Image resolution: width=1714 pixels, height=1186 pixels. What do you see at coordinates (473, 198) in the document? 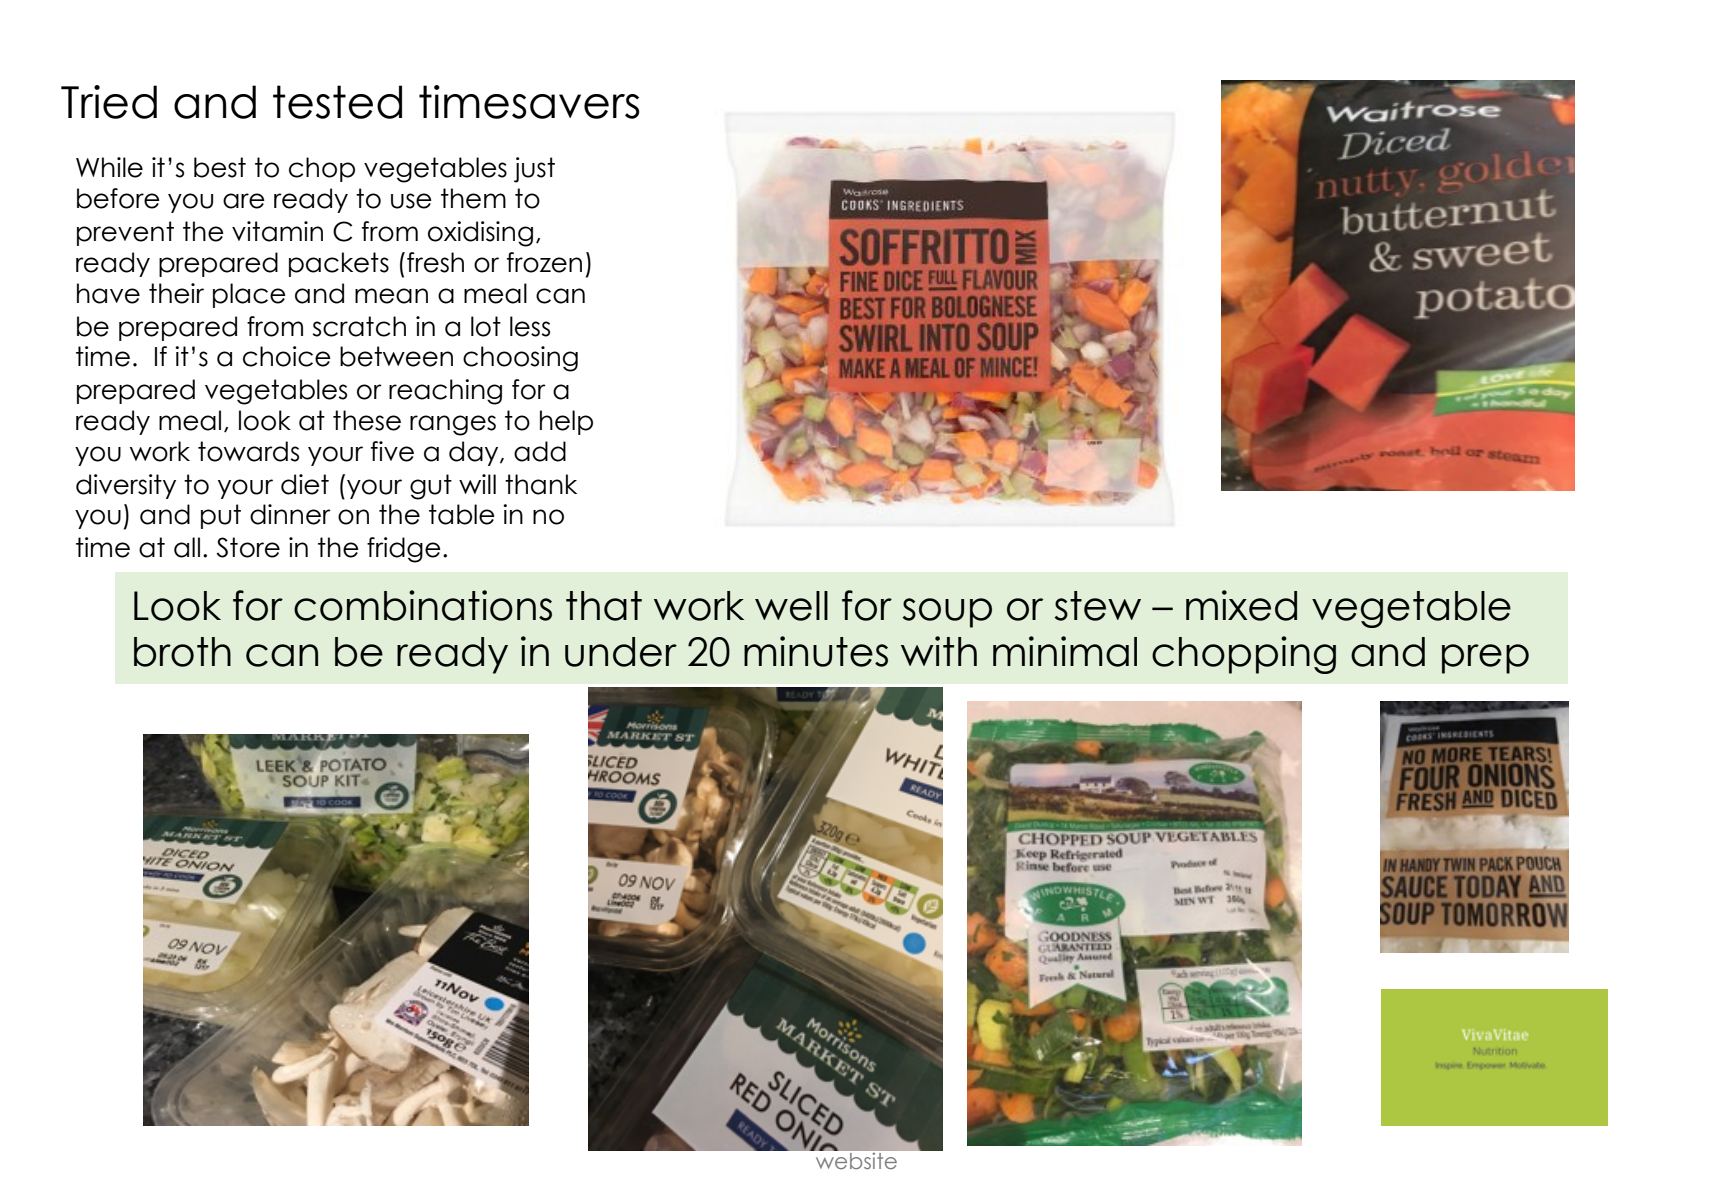
I see `them` at bounding box center [473, 198].
